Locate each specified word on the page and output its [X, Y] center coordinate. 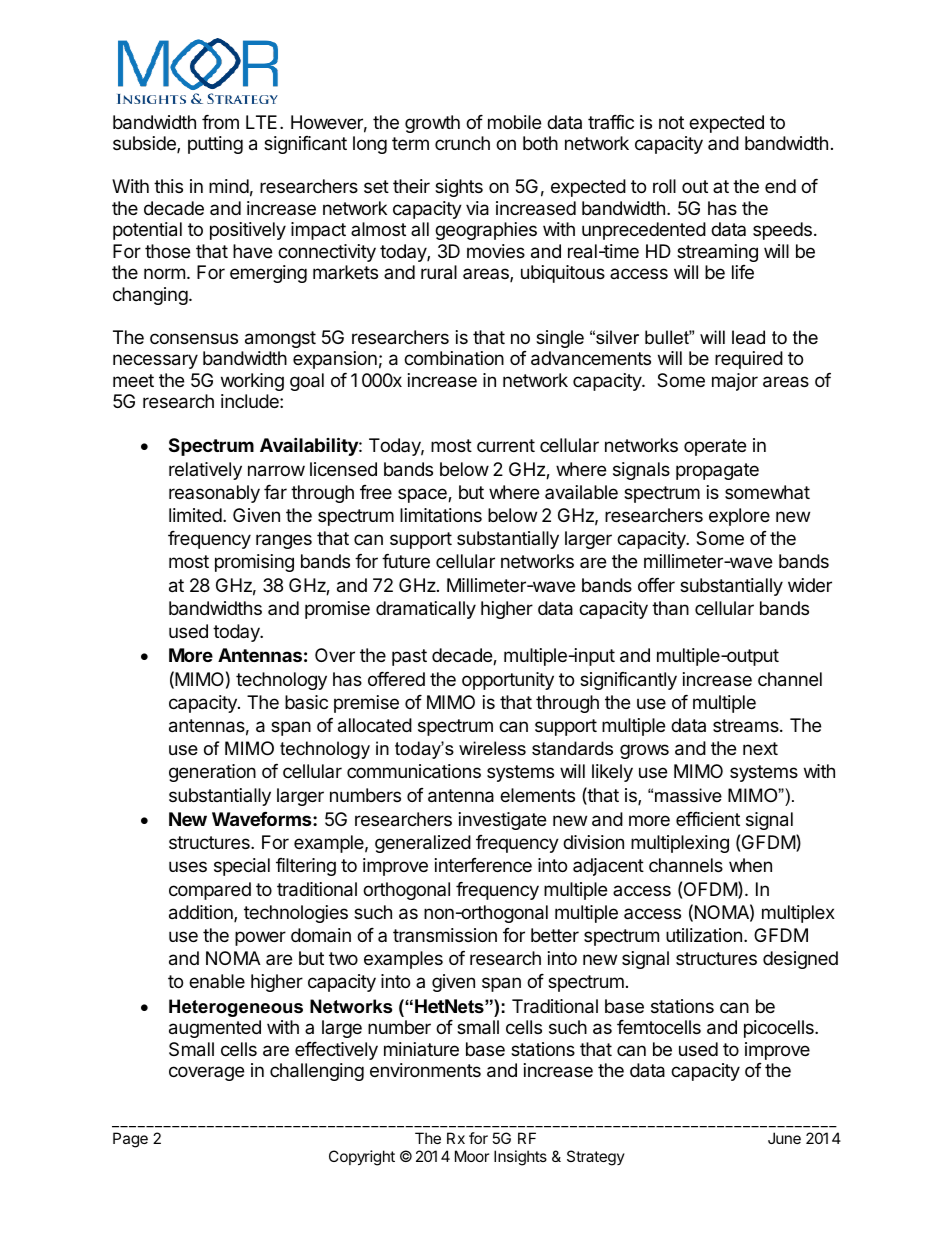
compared [210, 891]
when [750, 865]
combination [454, 358]
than [670, 608]
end [780, 186]
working [252, 382]
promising [254, 563]
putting [215, 145]
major [735, 382]
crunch [462, 143]
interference [483, 865]
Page [130, 1140]
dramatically [426, 610]
